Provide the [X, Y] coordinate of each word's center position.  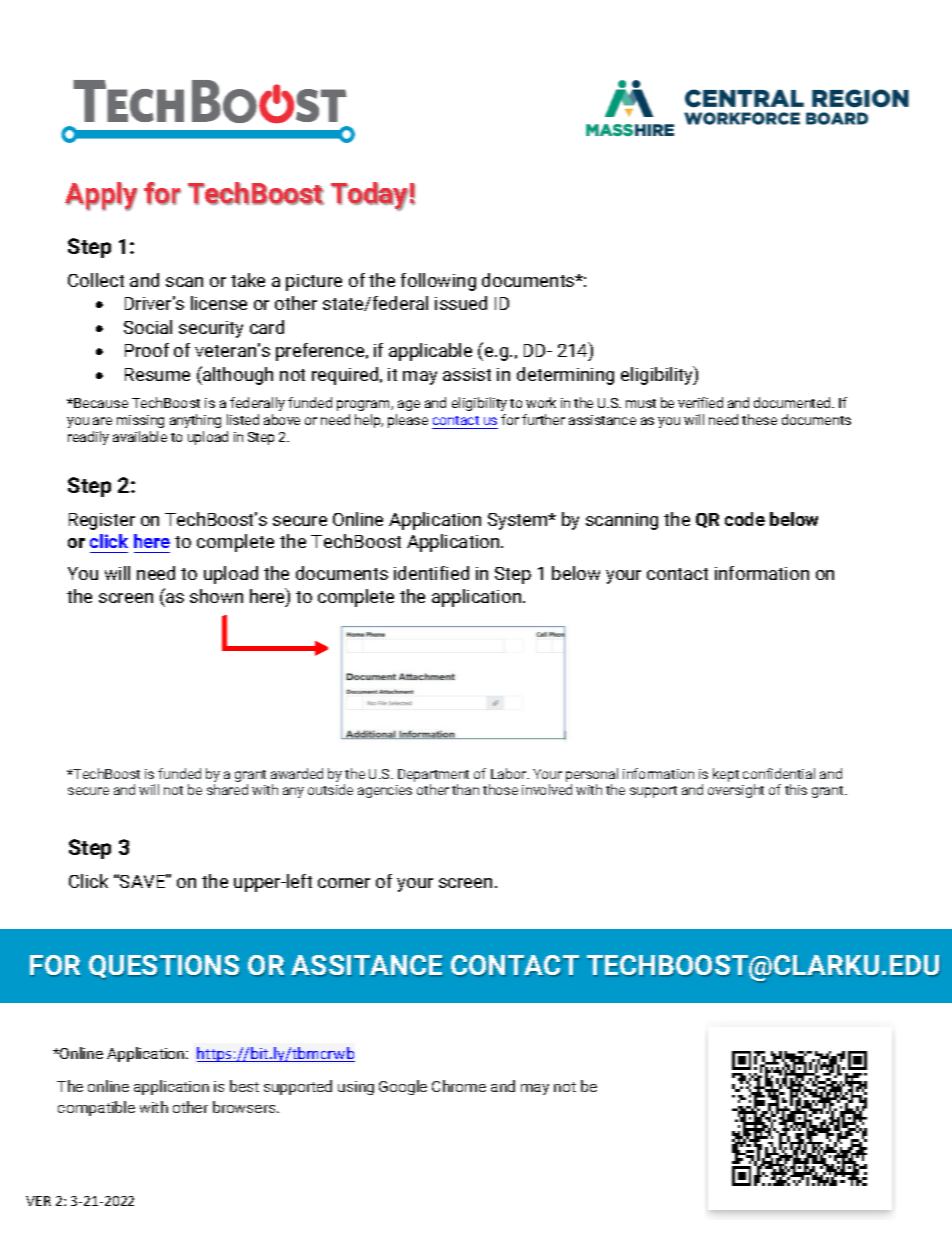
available [140, 436]
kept [726, 775]
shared [227, 789]
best [244, 1086]
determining [565, 376]
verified [700, 402]
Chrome [459, 1086]
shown [216, 596]
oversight [736, 791]
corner [344, 883]
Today [370, 196]
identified [431, 573]
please [408, 421]
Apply [101, 196]
